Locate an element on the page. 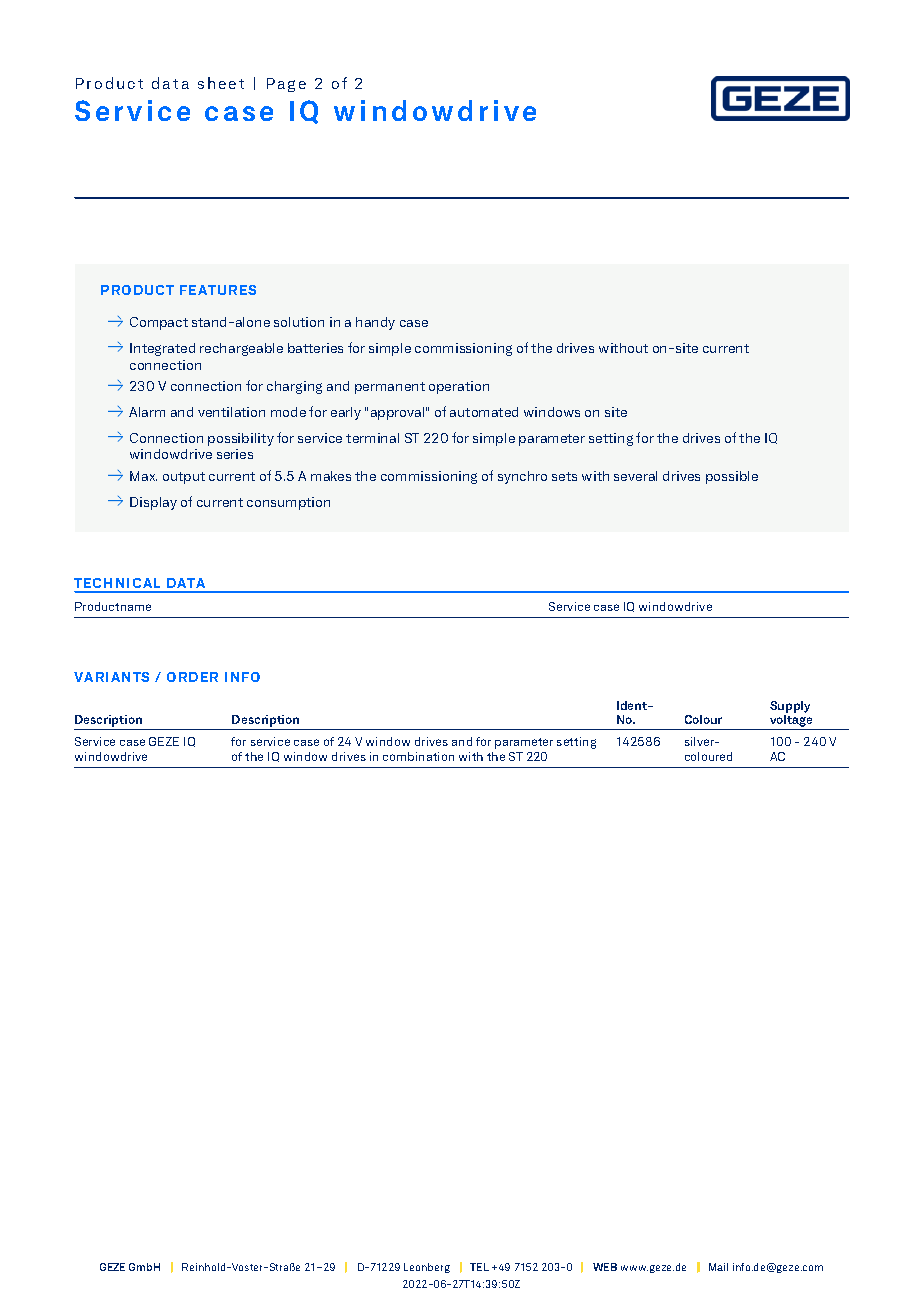  Mail is located at coordinates (718, 1267).
